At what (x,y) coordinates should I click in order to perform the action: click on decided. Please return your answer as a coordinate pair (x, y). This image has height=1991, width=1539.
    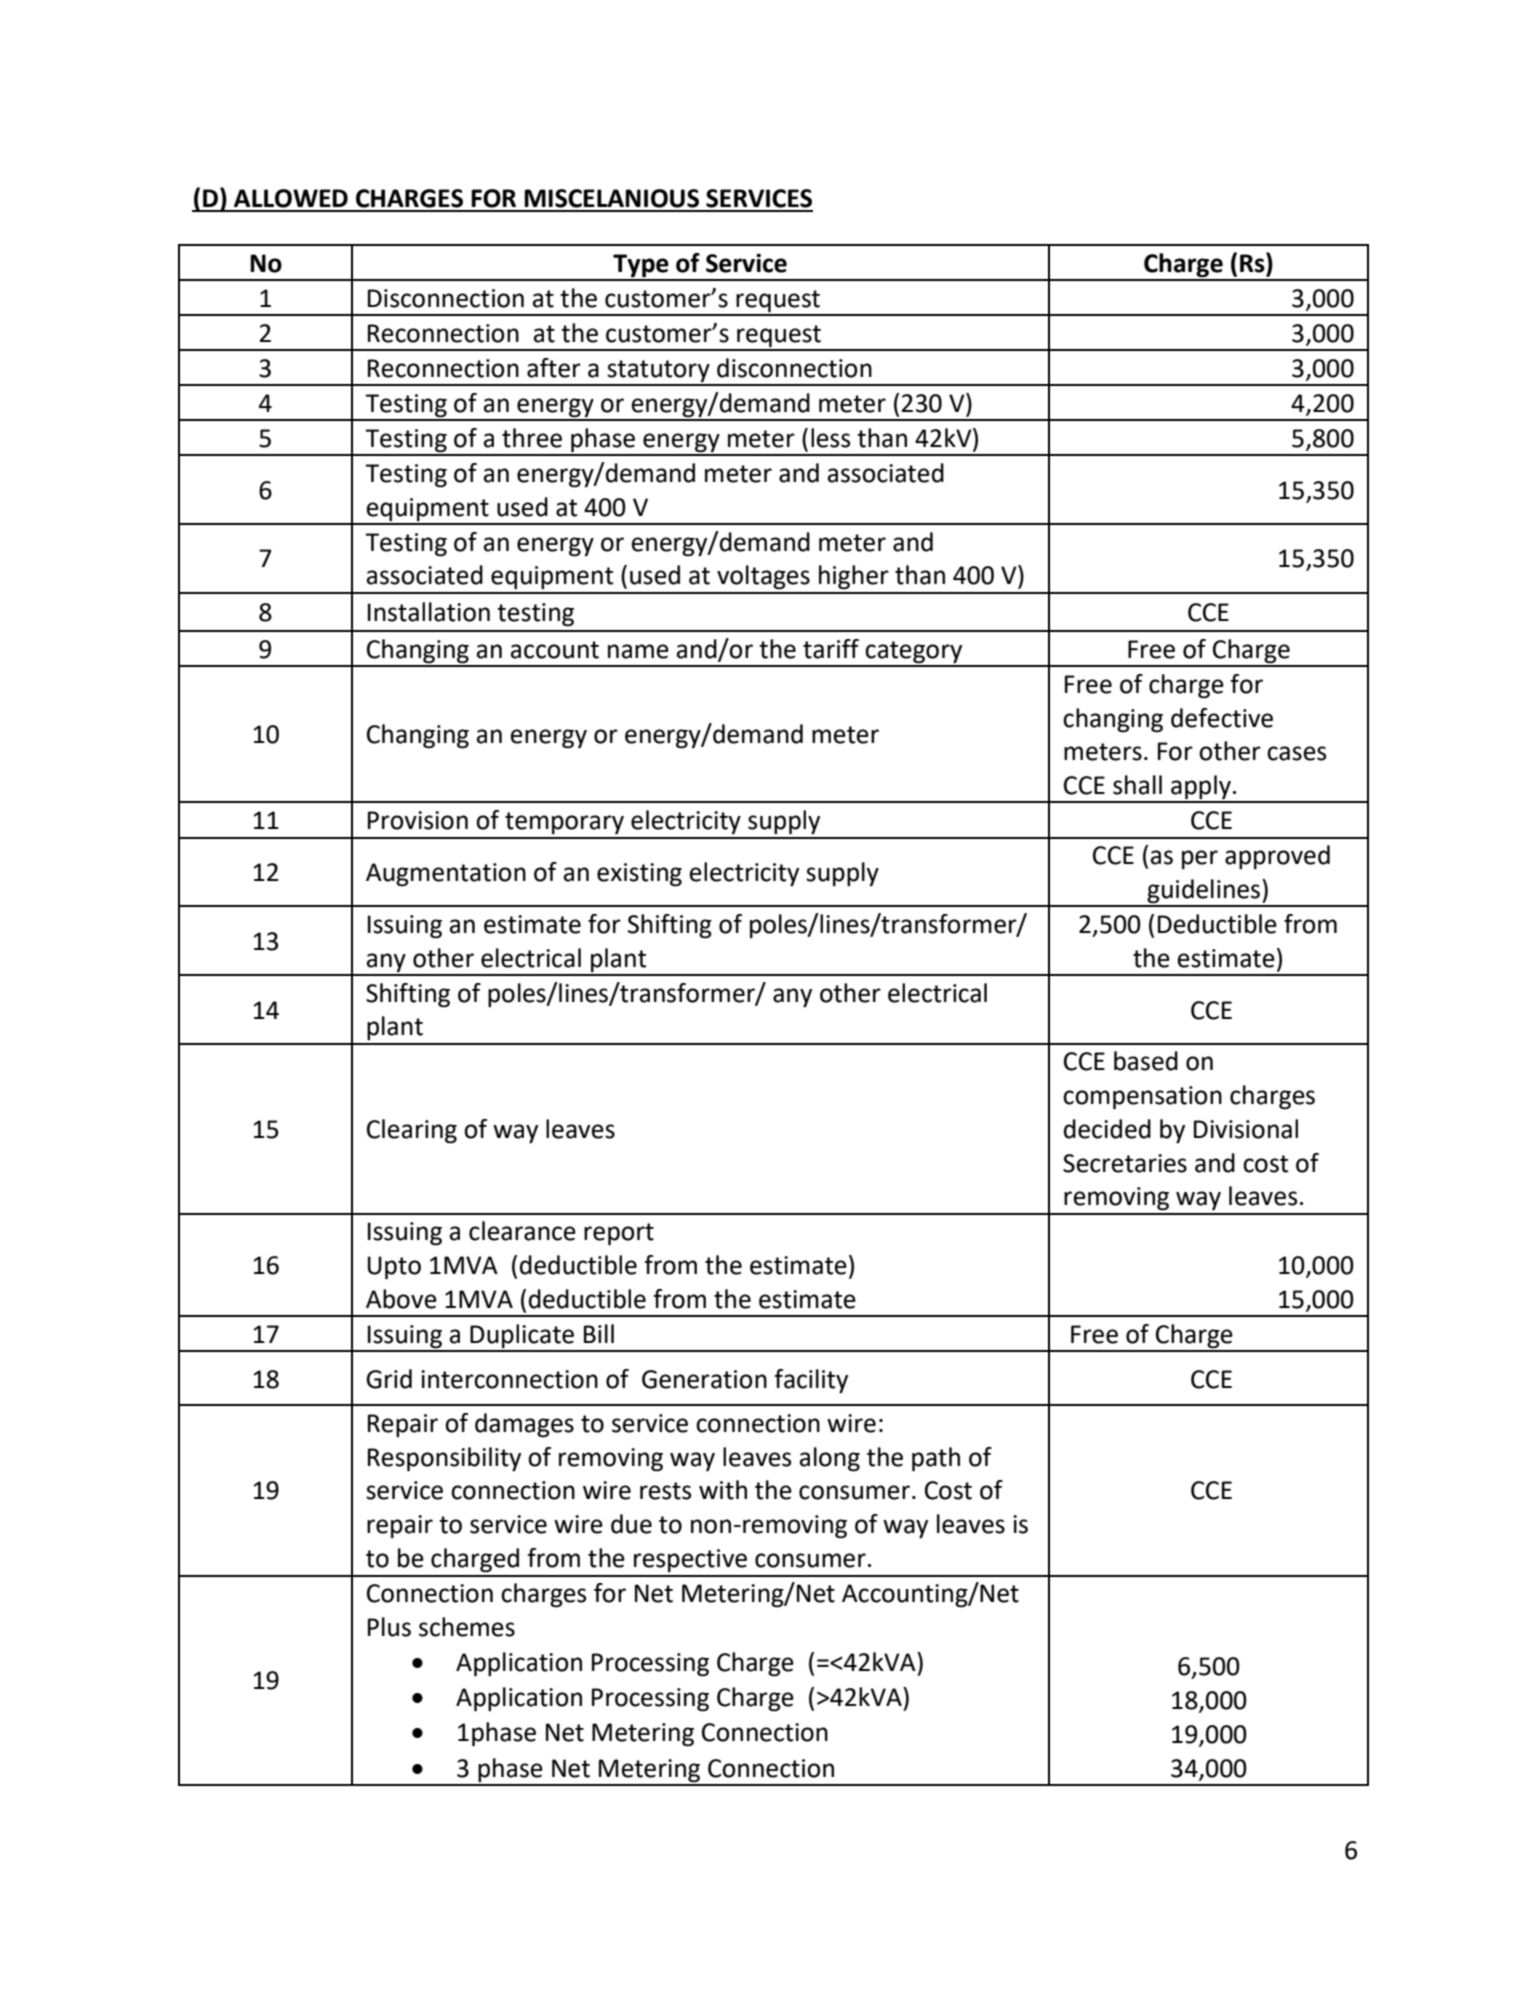
    Looking at the image, I should click on (1107, 1129).
